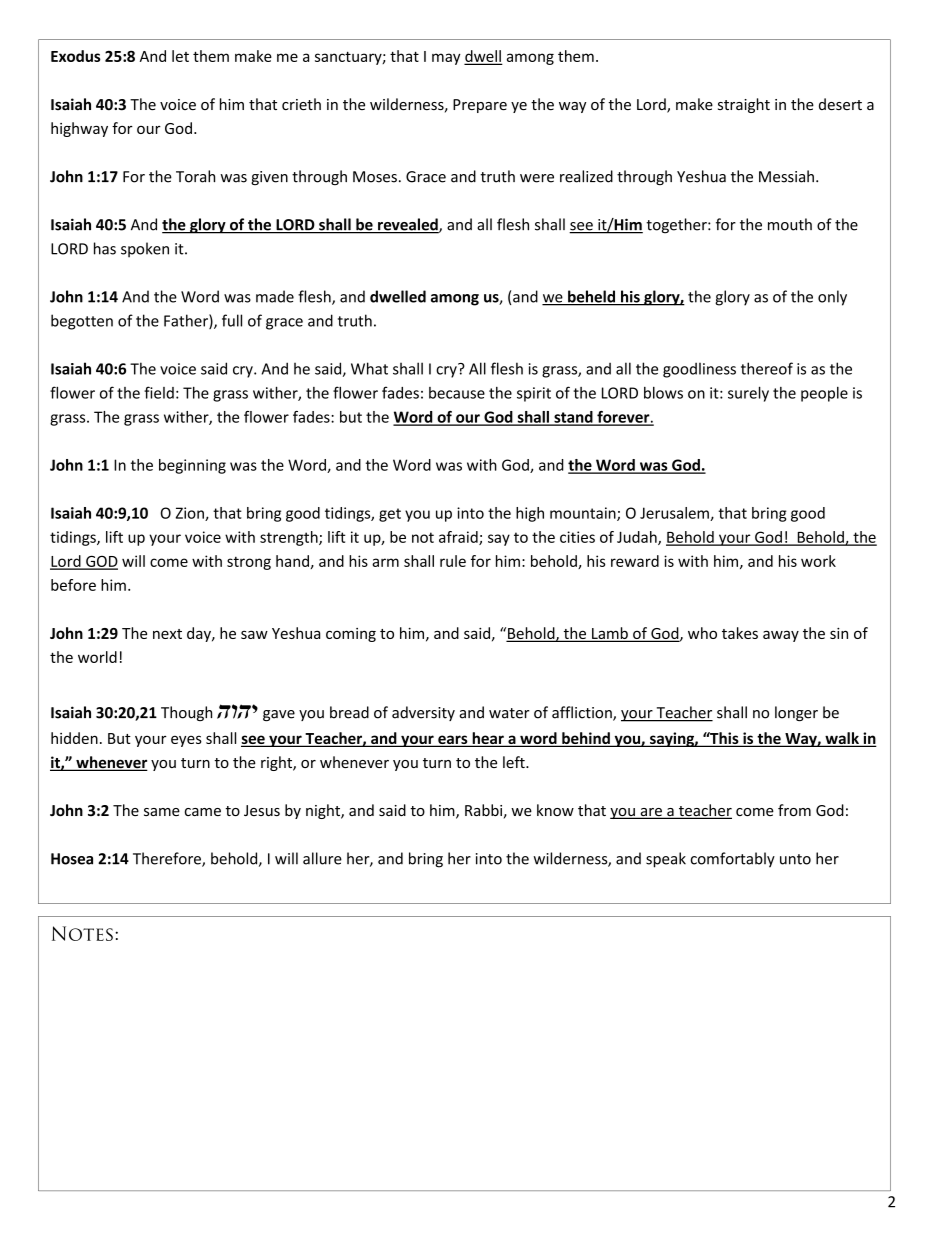  What do you see at coordinates (351, 635) in the image?
I see `coming` at bounding box center [351, 635].
